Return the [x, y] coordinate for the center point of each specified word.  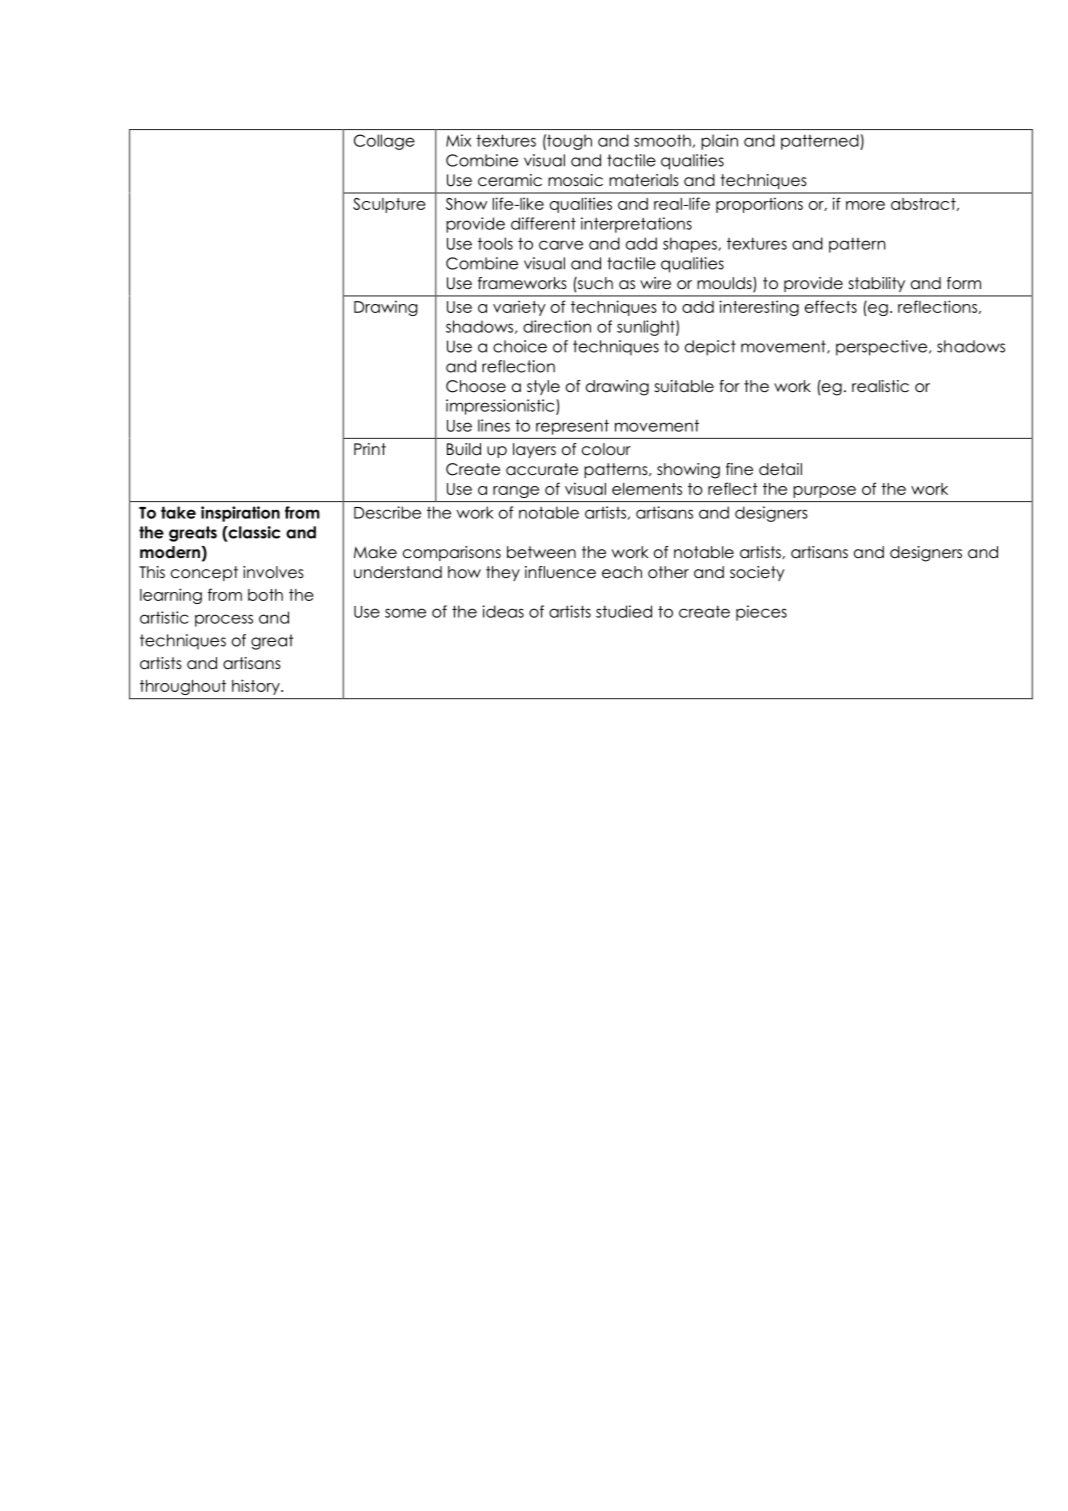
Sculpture [389, 205]
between [541, 552]
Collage [384, 142]
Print [370, 449]
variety [519, 308]
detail [780, 469]
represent [572, 427]
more [865, 205]
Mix [458, 140]
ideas [503, 611]
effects [831, 306]
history [257, 687]
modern [170, 552]
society [757, 573]
